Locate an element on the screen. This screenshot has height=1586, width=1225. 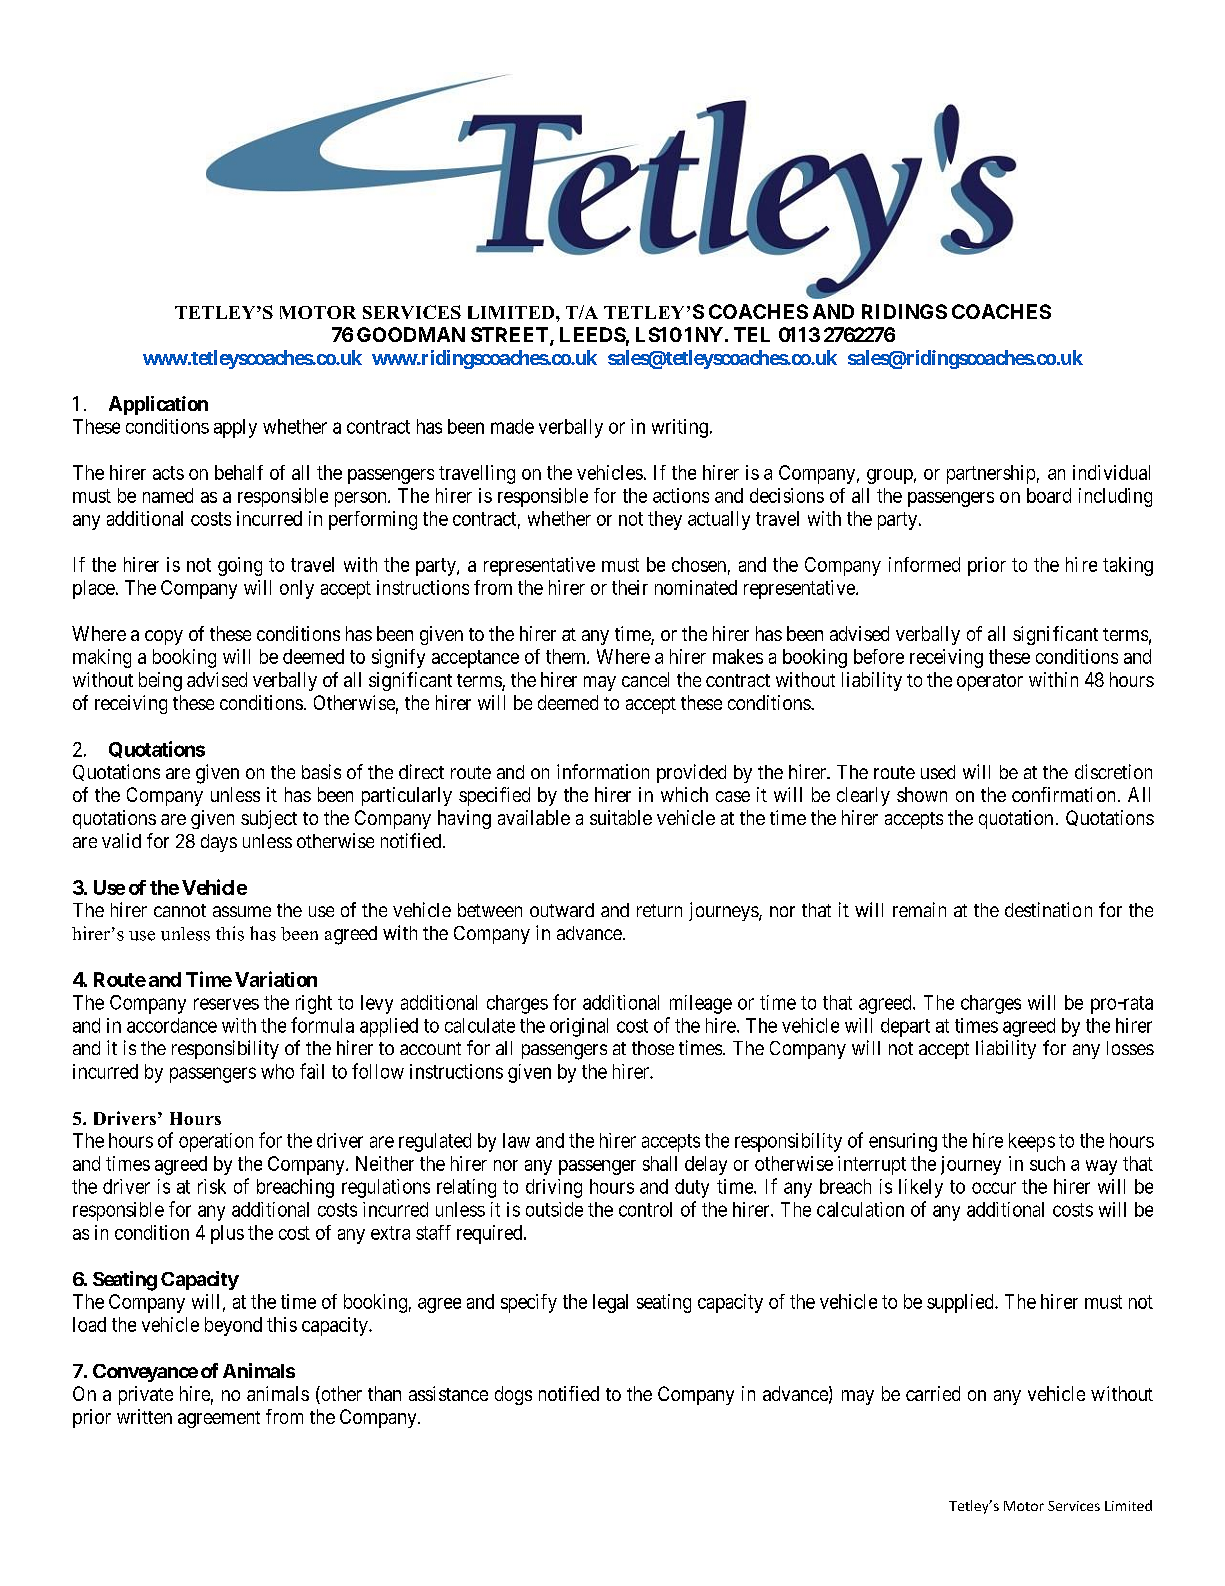
dogs is located at coordinates (513, 1395).
